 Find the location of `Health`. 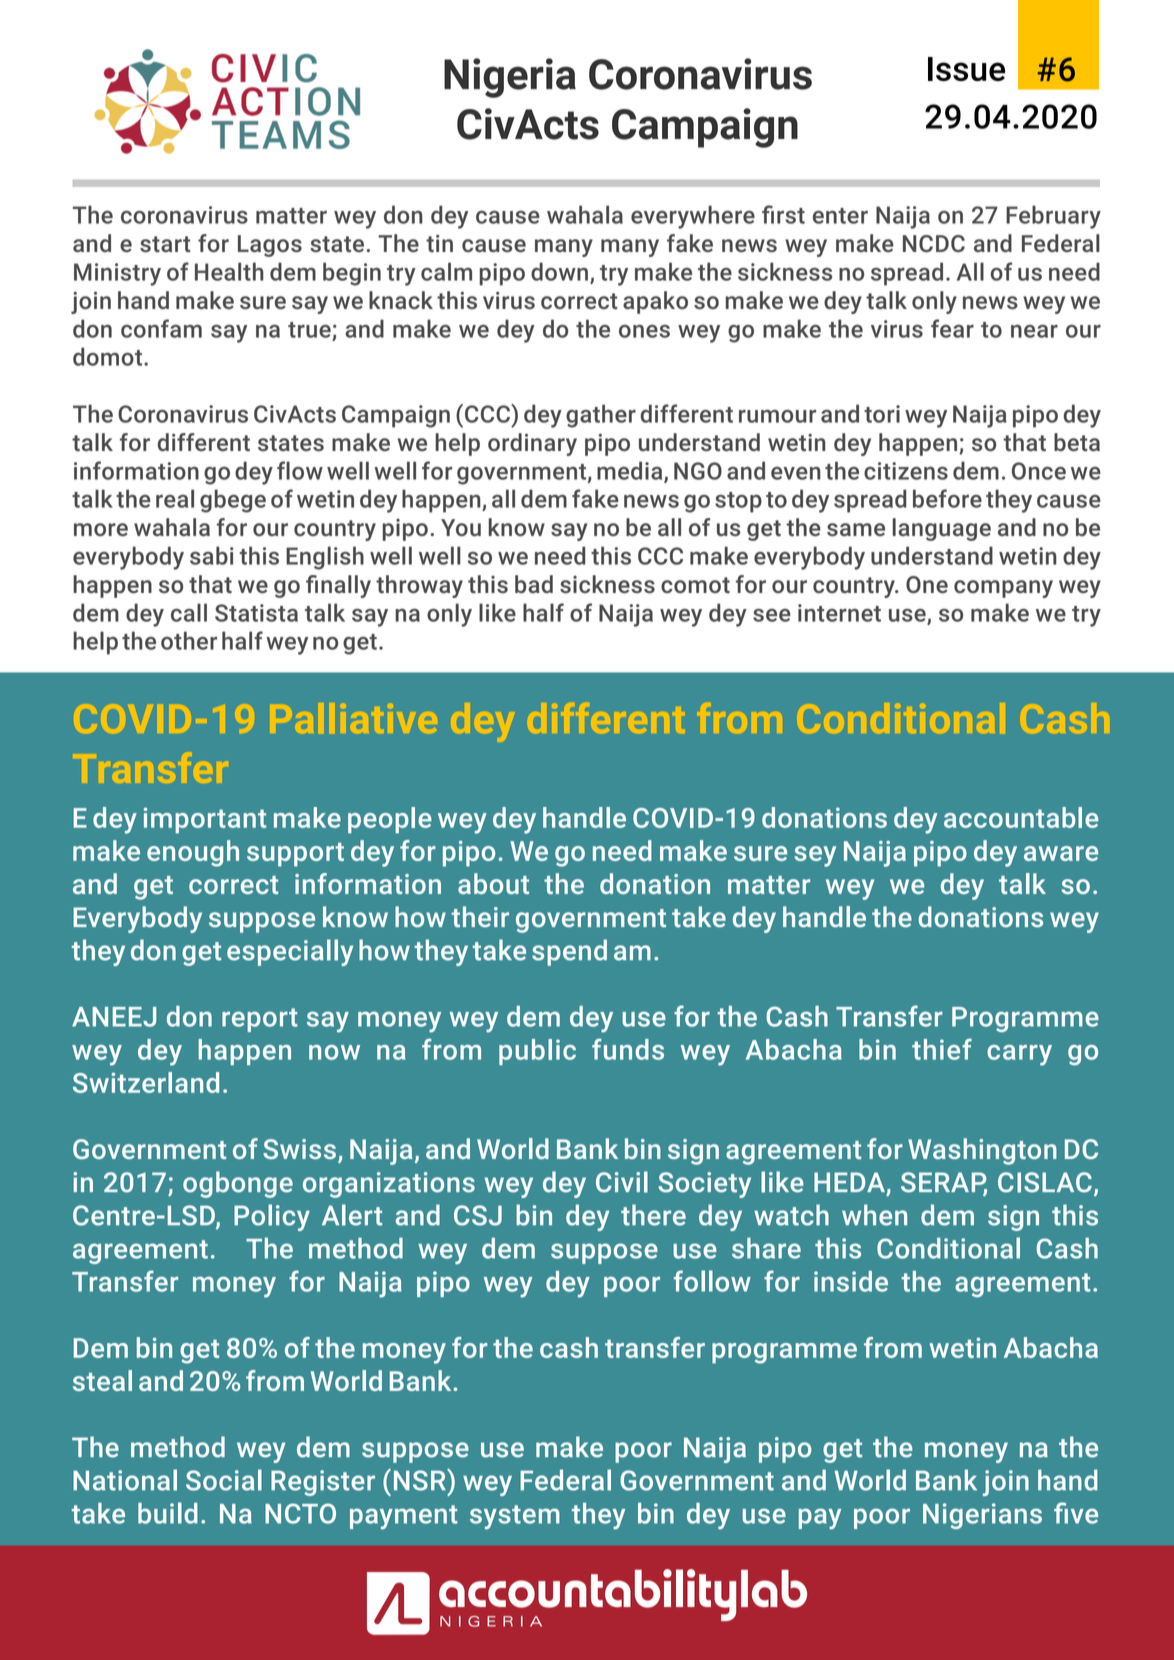

Health is located at coordinates (229, 271).
